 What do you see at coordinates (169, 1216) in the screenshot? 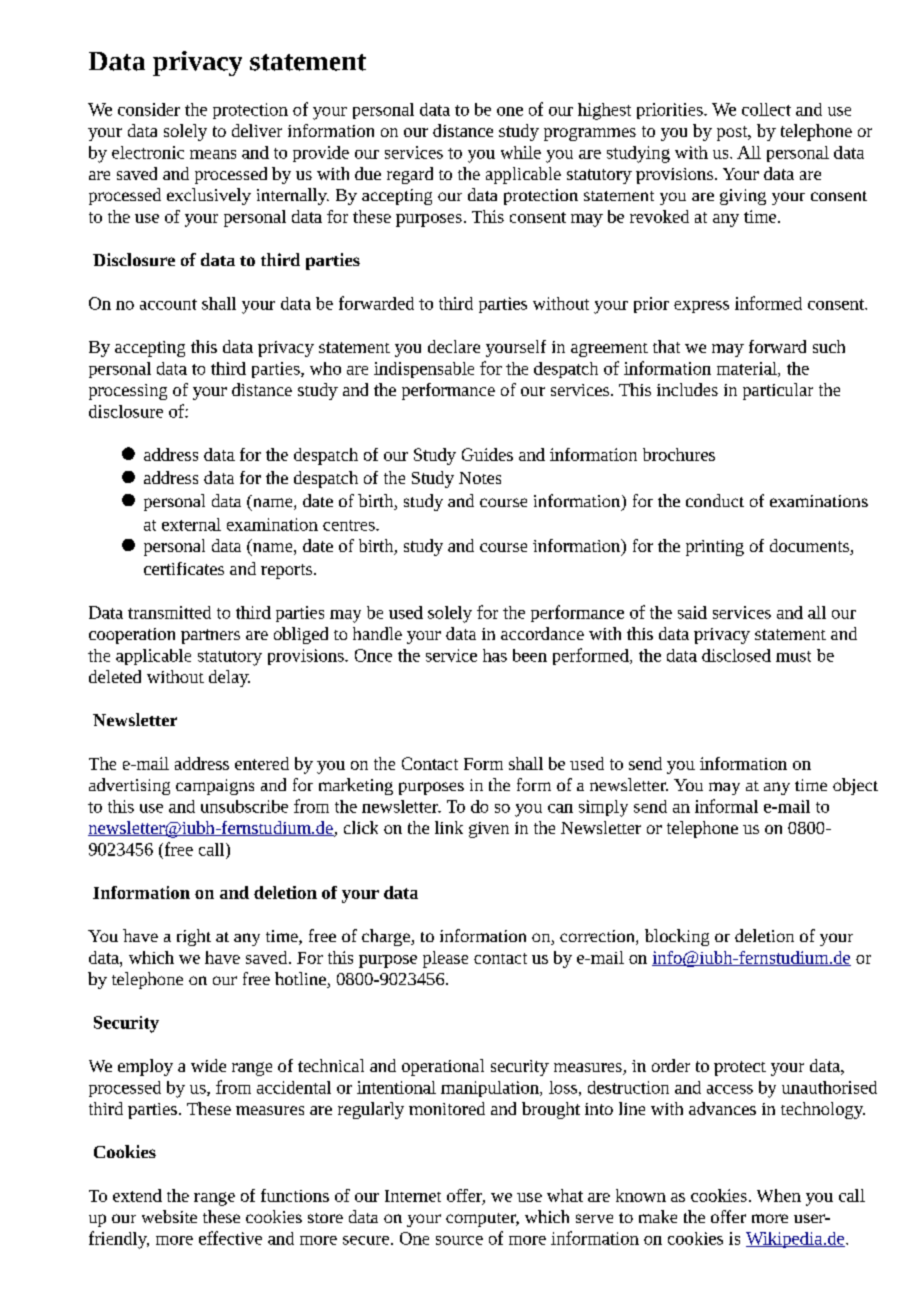
I see `website` at bounding box center [169, 1216].
